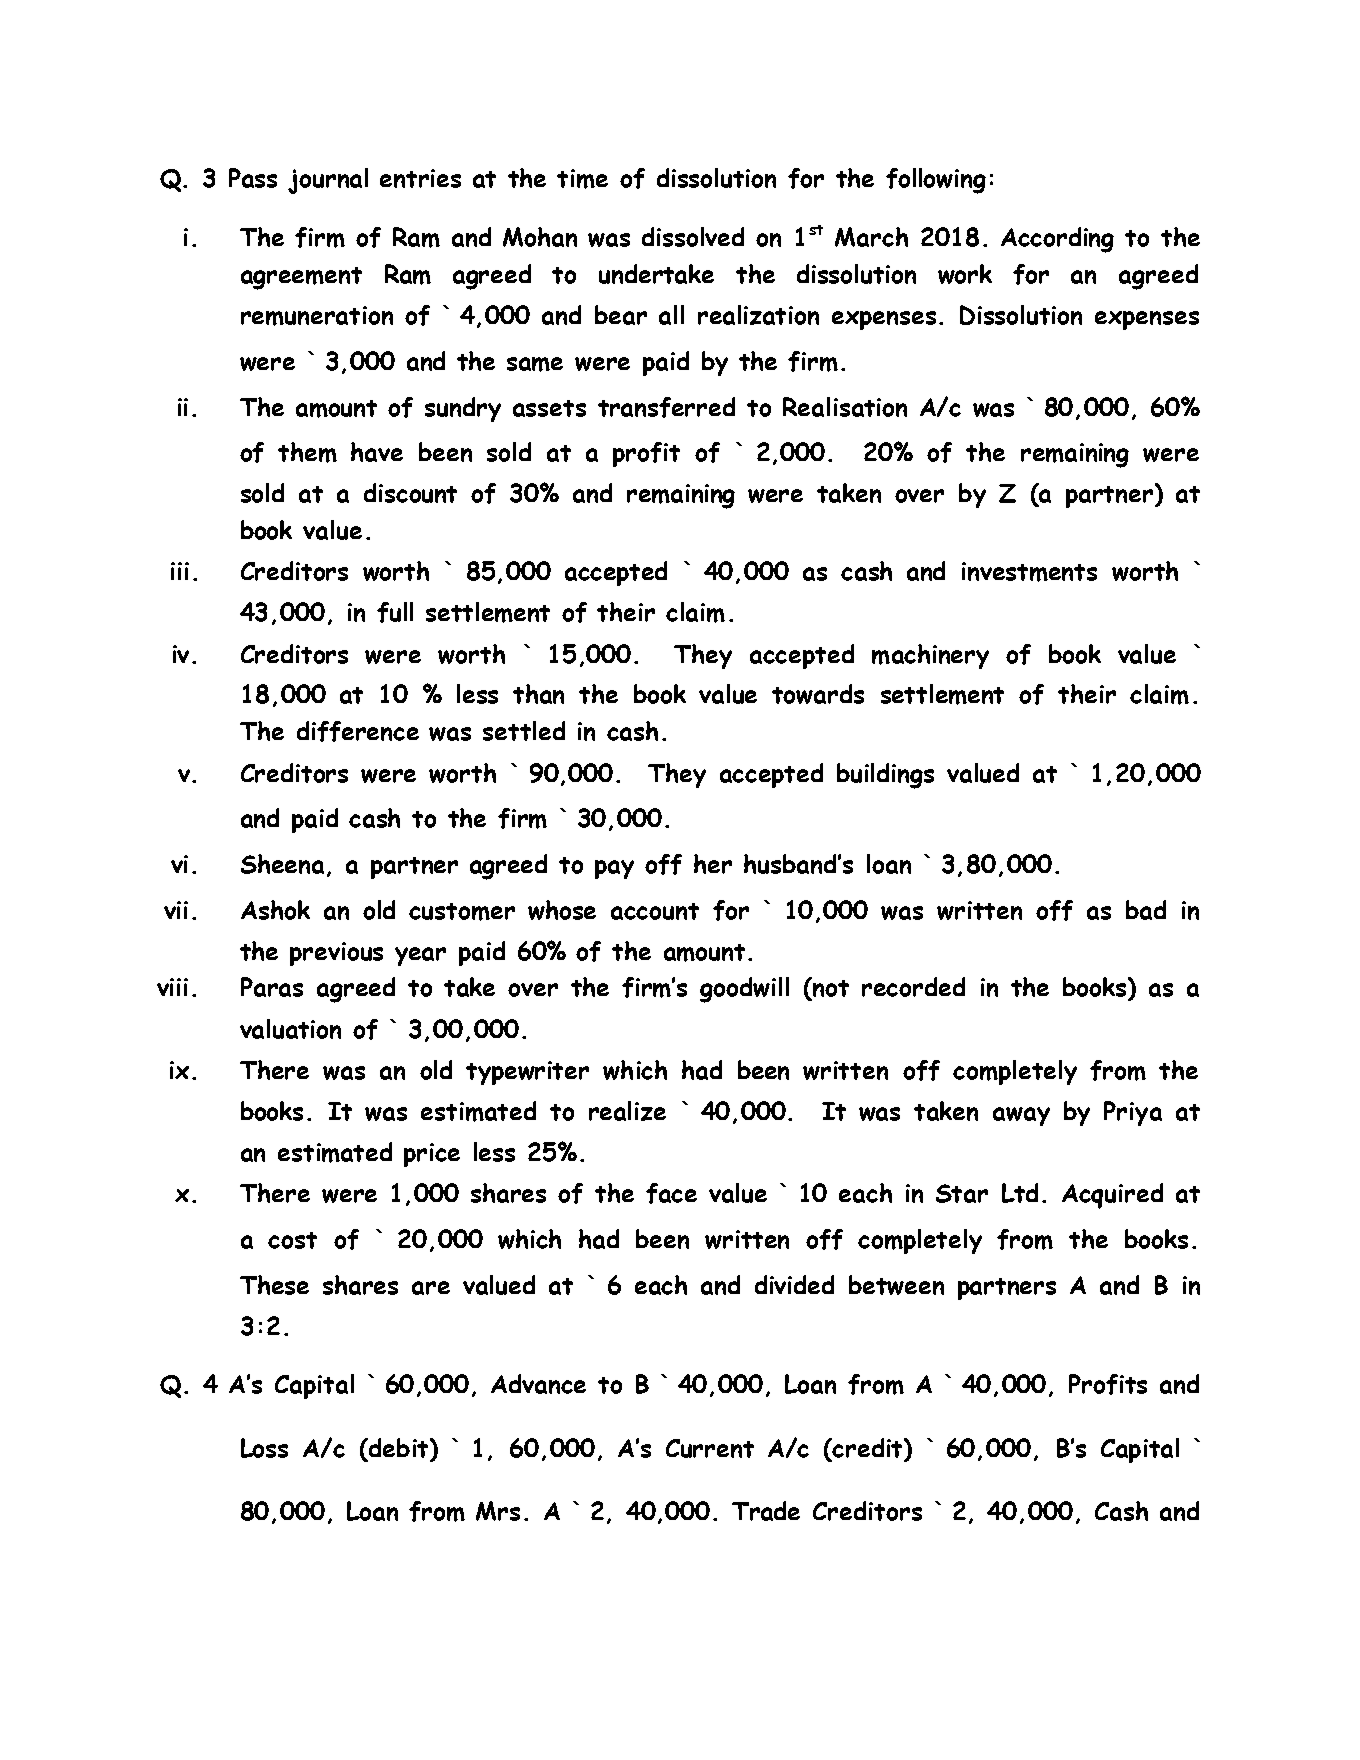 The height and width of the image is (1760, 1360). I want to click on journal, so click(328, 181).
